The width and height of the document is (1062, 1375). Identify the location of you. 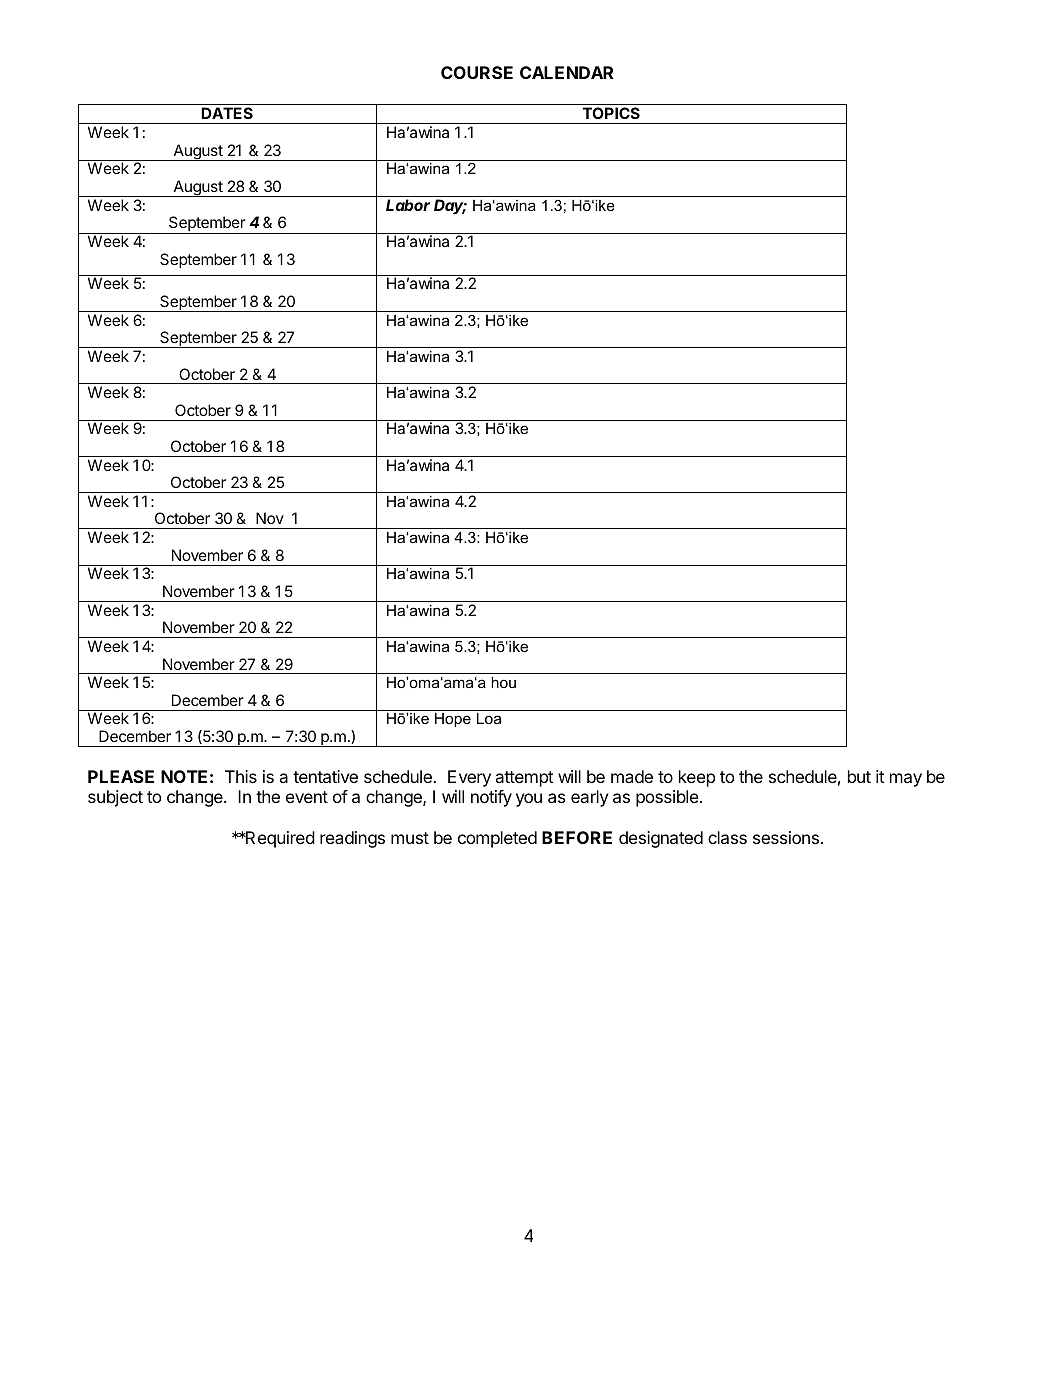
(529, 800).
